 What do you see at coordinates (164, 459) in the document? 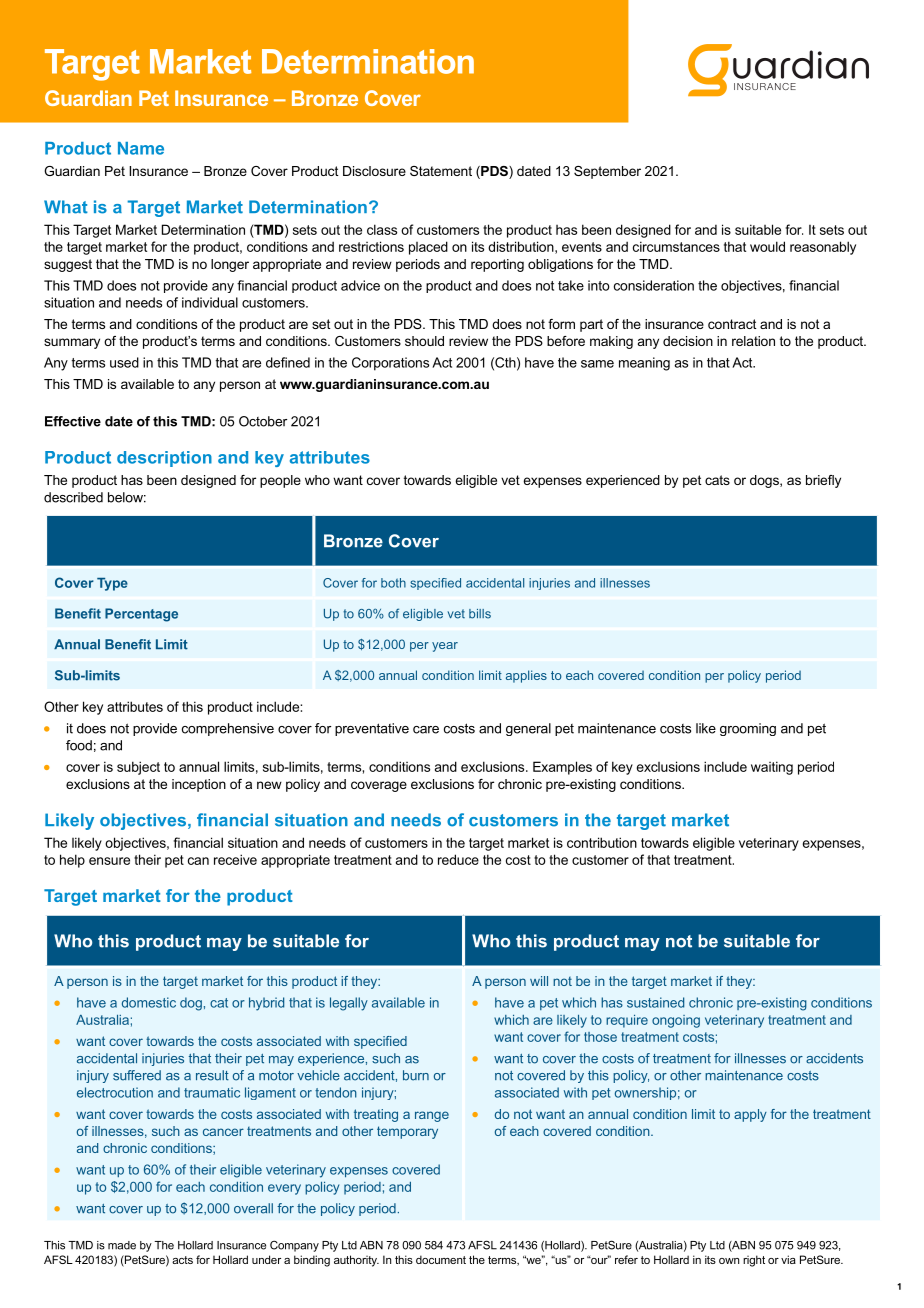
I see `description` at bounding box center [164, 459].
